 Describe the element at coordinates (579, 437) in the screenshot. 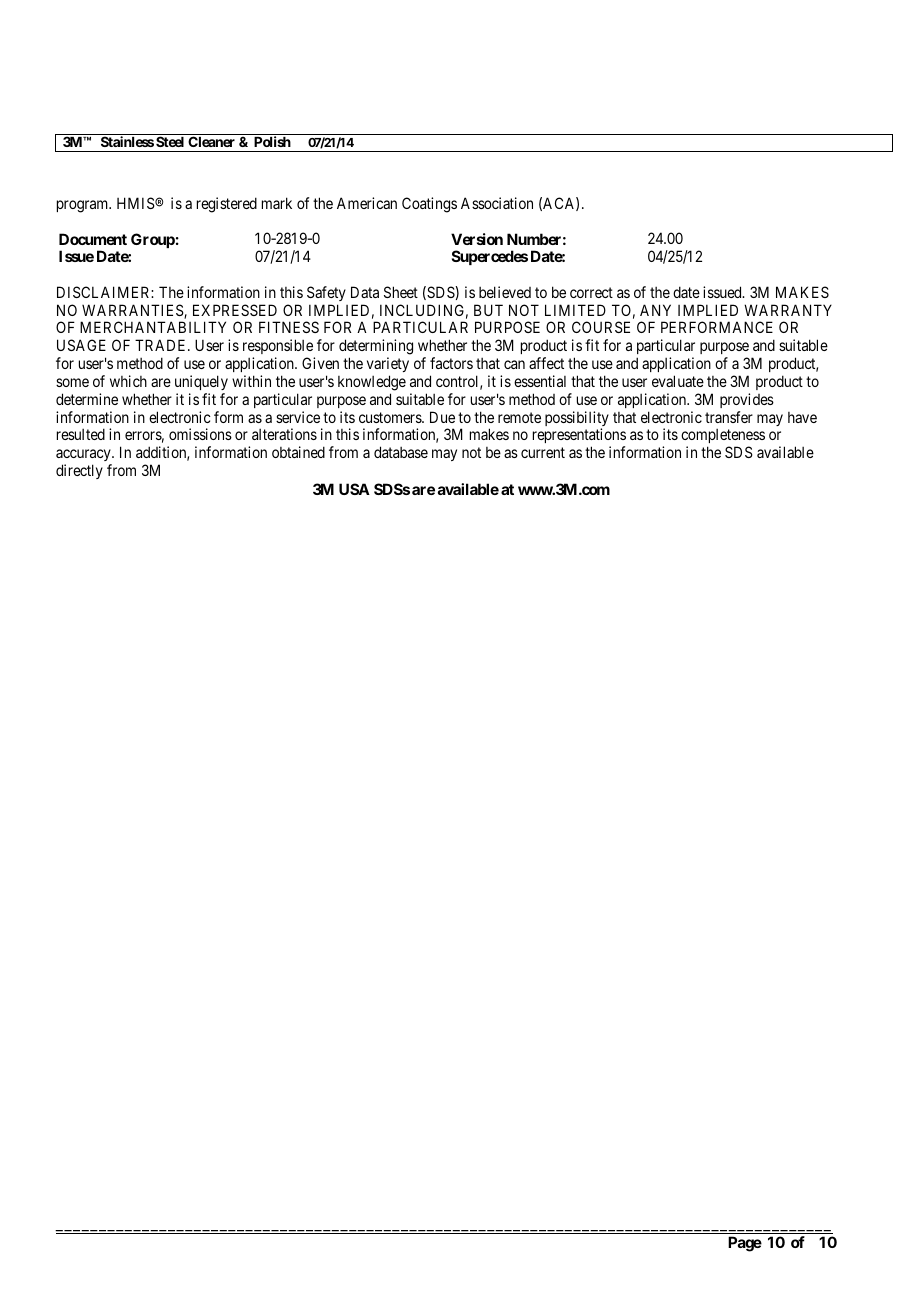

I see `representations` at that location.
